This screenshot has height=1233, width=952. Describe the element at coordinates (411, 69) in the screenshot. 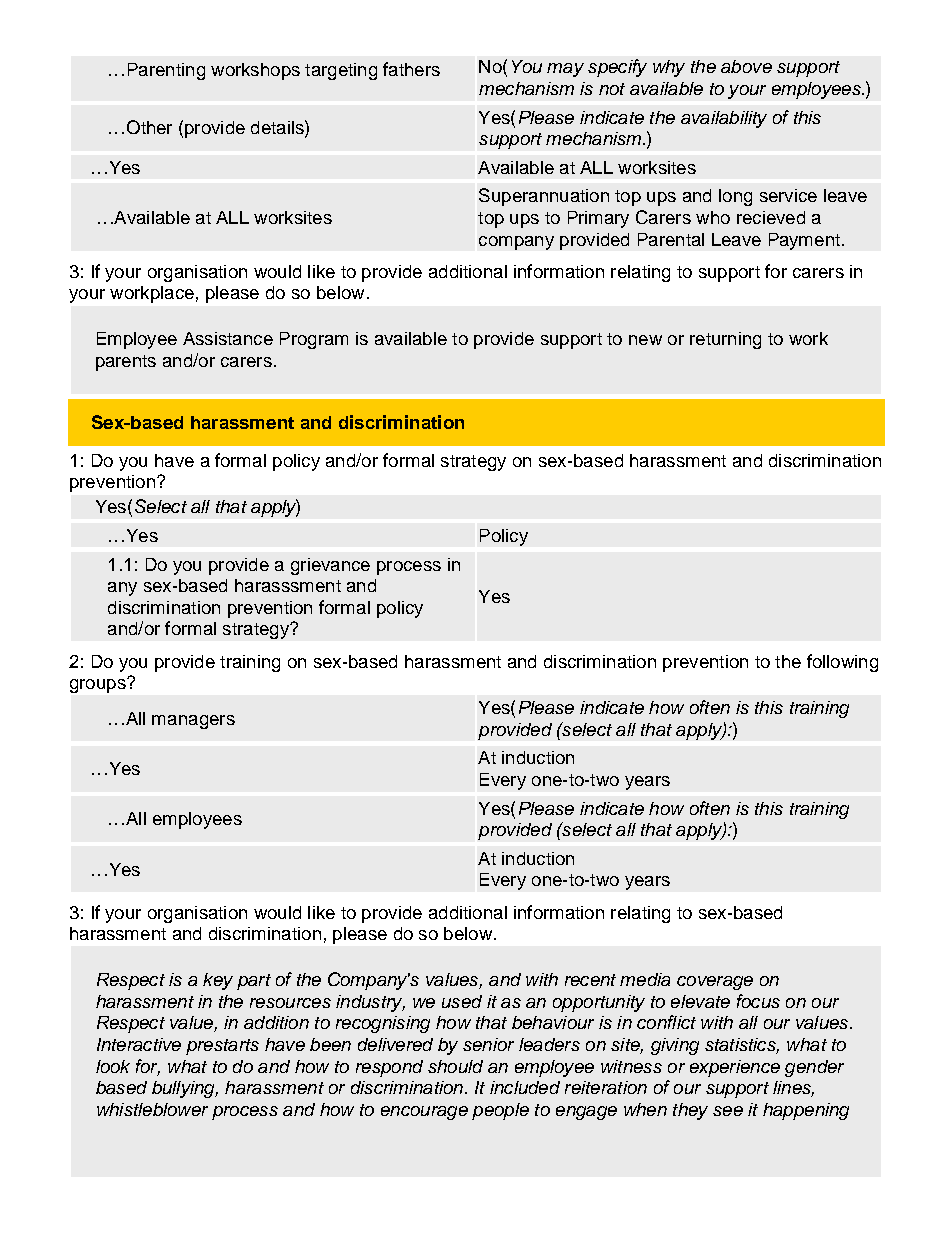

I see `fathers` at that location.
